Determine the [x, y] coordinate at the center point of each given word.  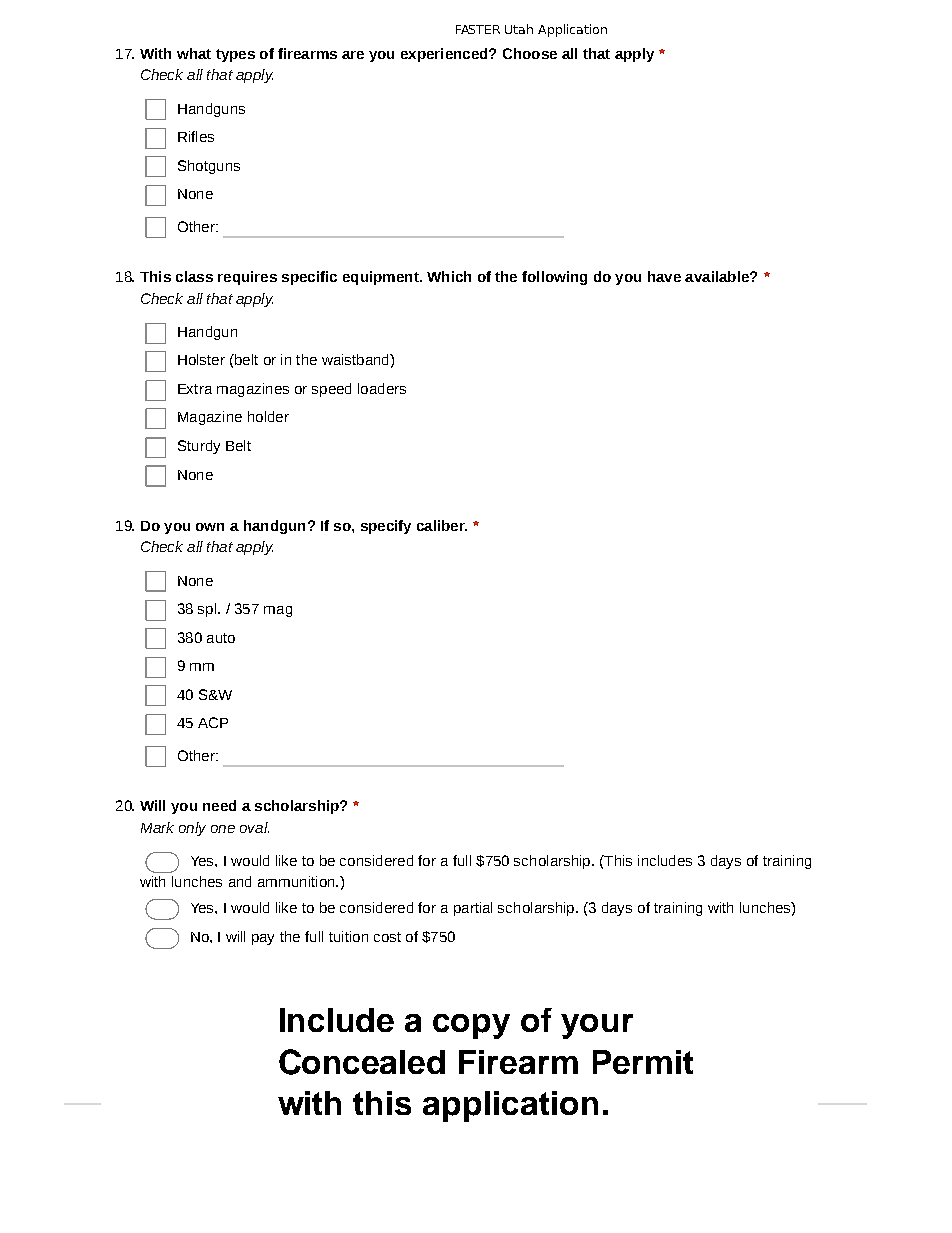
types [235, 55]
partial [473, 909]
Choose [530, 53]
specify [386, 527]
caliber [442, 525]
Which [449, 276]
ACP [213, 722]
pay [263, 939]
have [664, 276]
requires [247, 278]
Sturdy [199, 447]
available [718, 276]
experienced [445, 55]
